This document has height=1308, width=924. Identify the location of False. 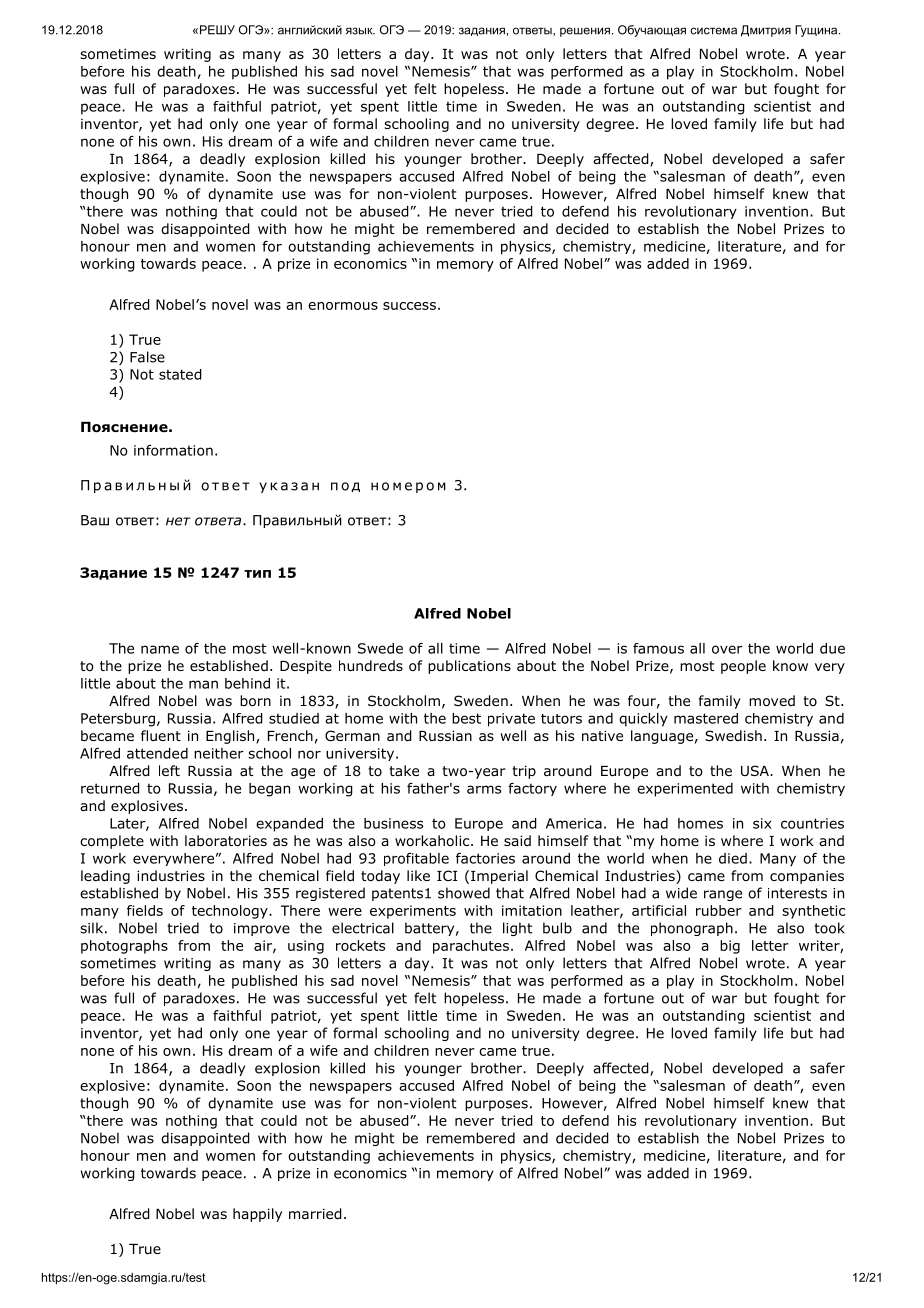
(147, 357).
